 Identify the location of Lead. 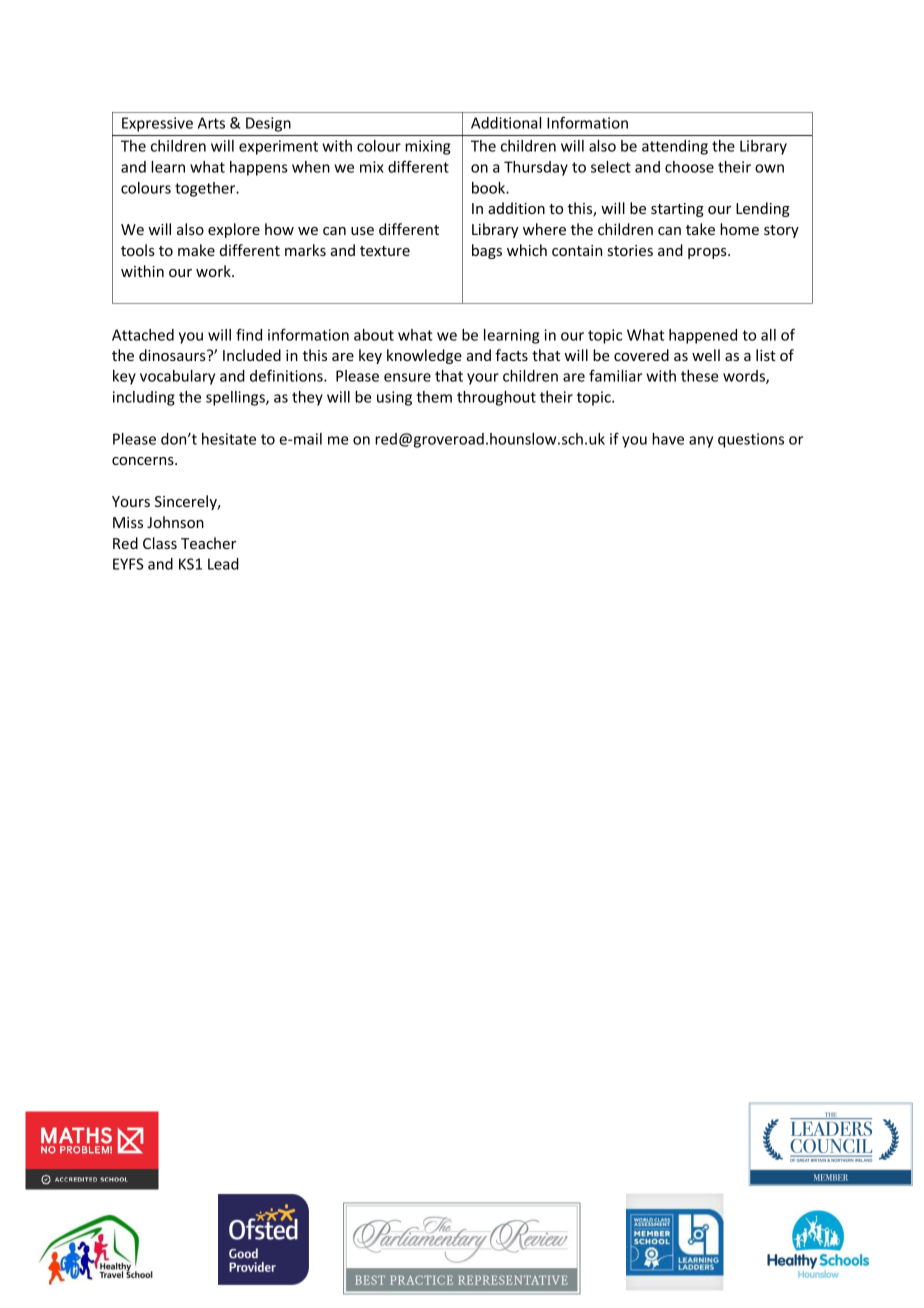
(223, 564).
